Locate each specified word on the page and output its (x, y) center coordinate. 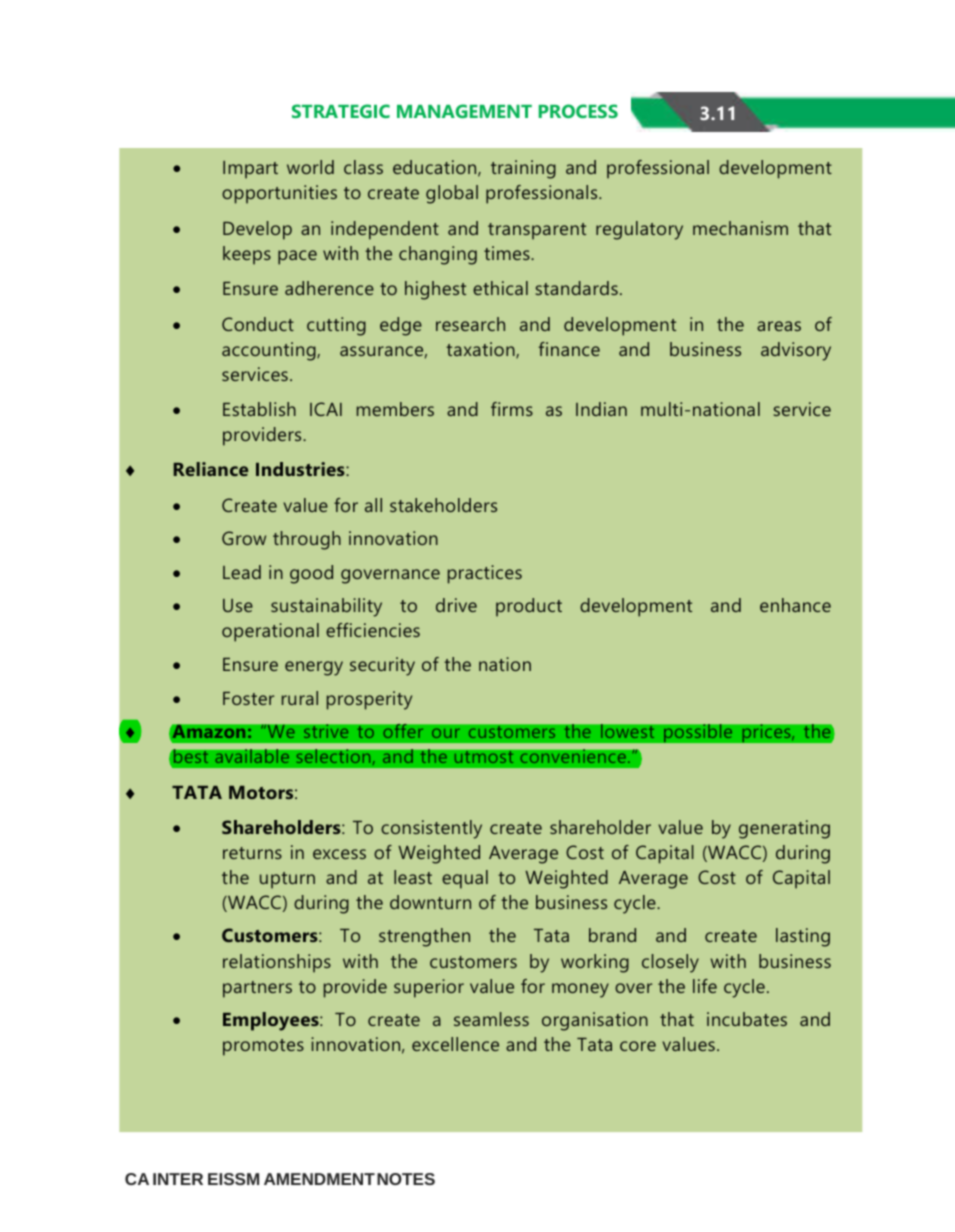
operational (270, 632)
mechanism (740, 228)
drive (456, 605)
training (523, 169)
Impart (250, 170)
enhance (795, 605)
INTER (178, 1179)
